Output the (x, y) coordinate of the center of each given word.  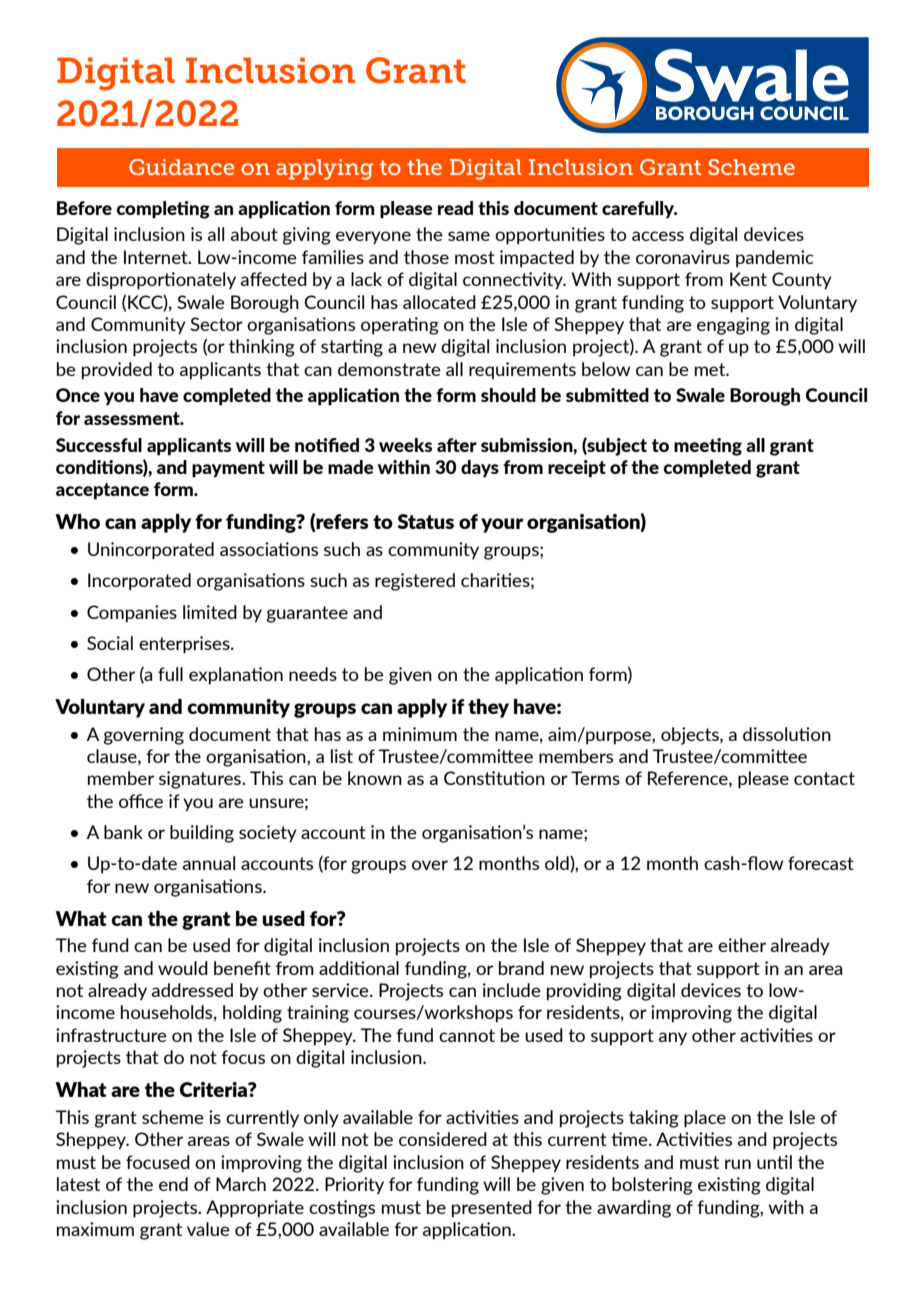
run (738, 1164)
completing (163, 210)
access (658, 236)
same (469, 236)
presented (492, 1209)
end (173, 1184)
